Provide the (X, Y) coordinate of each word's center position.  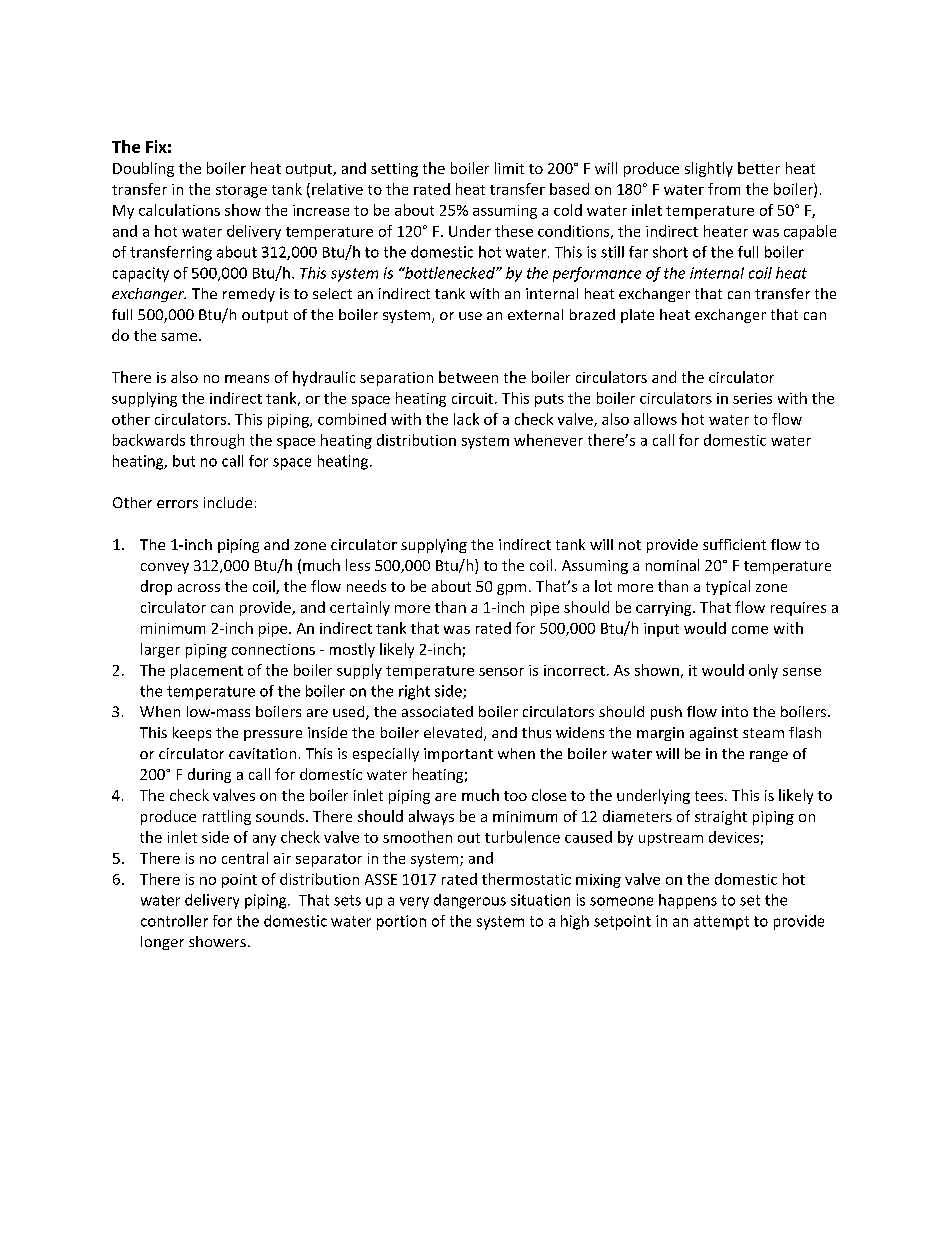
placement (207, 671)
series (752, 398)
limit (509, 168)
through (217, 441)
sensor (501, 672)
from (724, 189)
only (763, 671)
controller (174, 921)
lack (466, 419)
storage (241, 191)
